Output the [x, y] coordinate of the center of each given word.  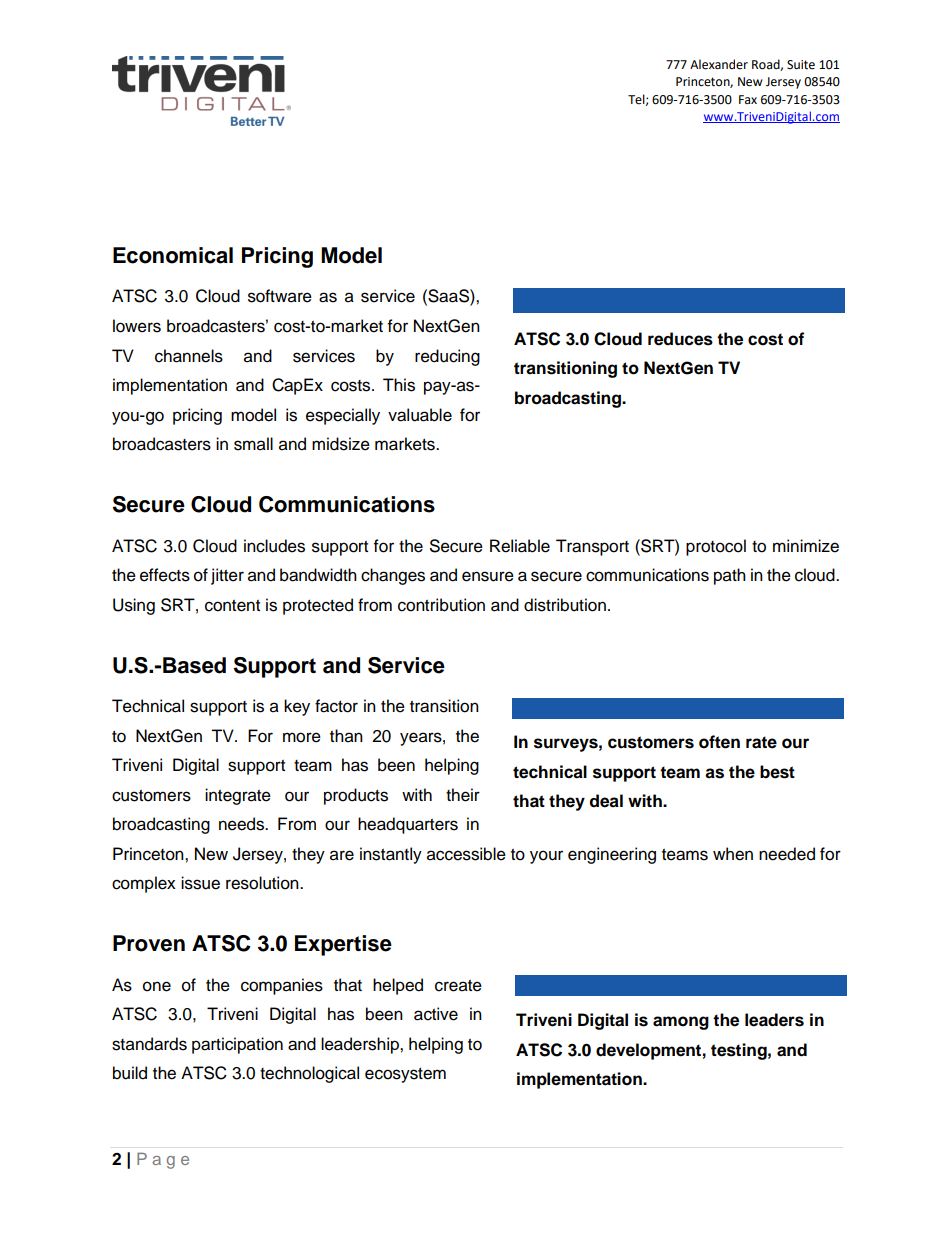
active [436, 1014]
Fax [748, 99]
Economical [173, 255]
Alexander [719, 64]
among [681, 1023]
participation [237, 1045]
